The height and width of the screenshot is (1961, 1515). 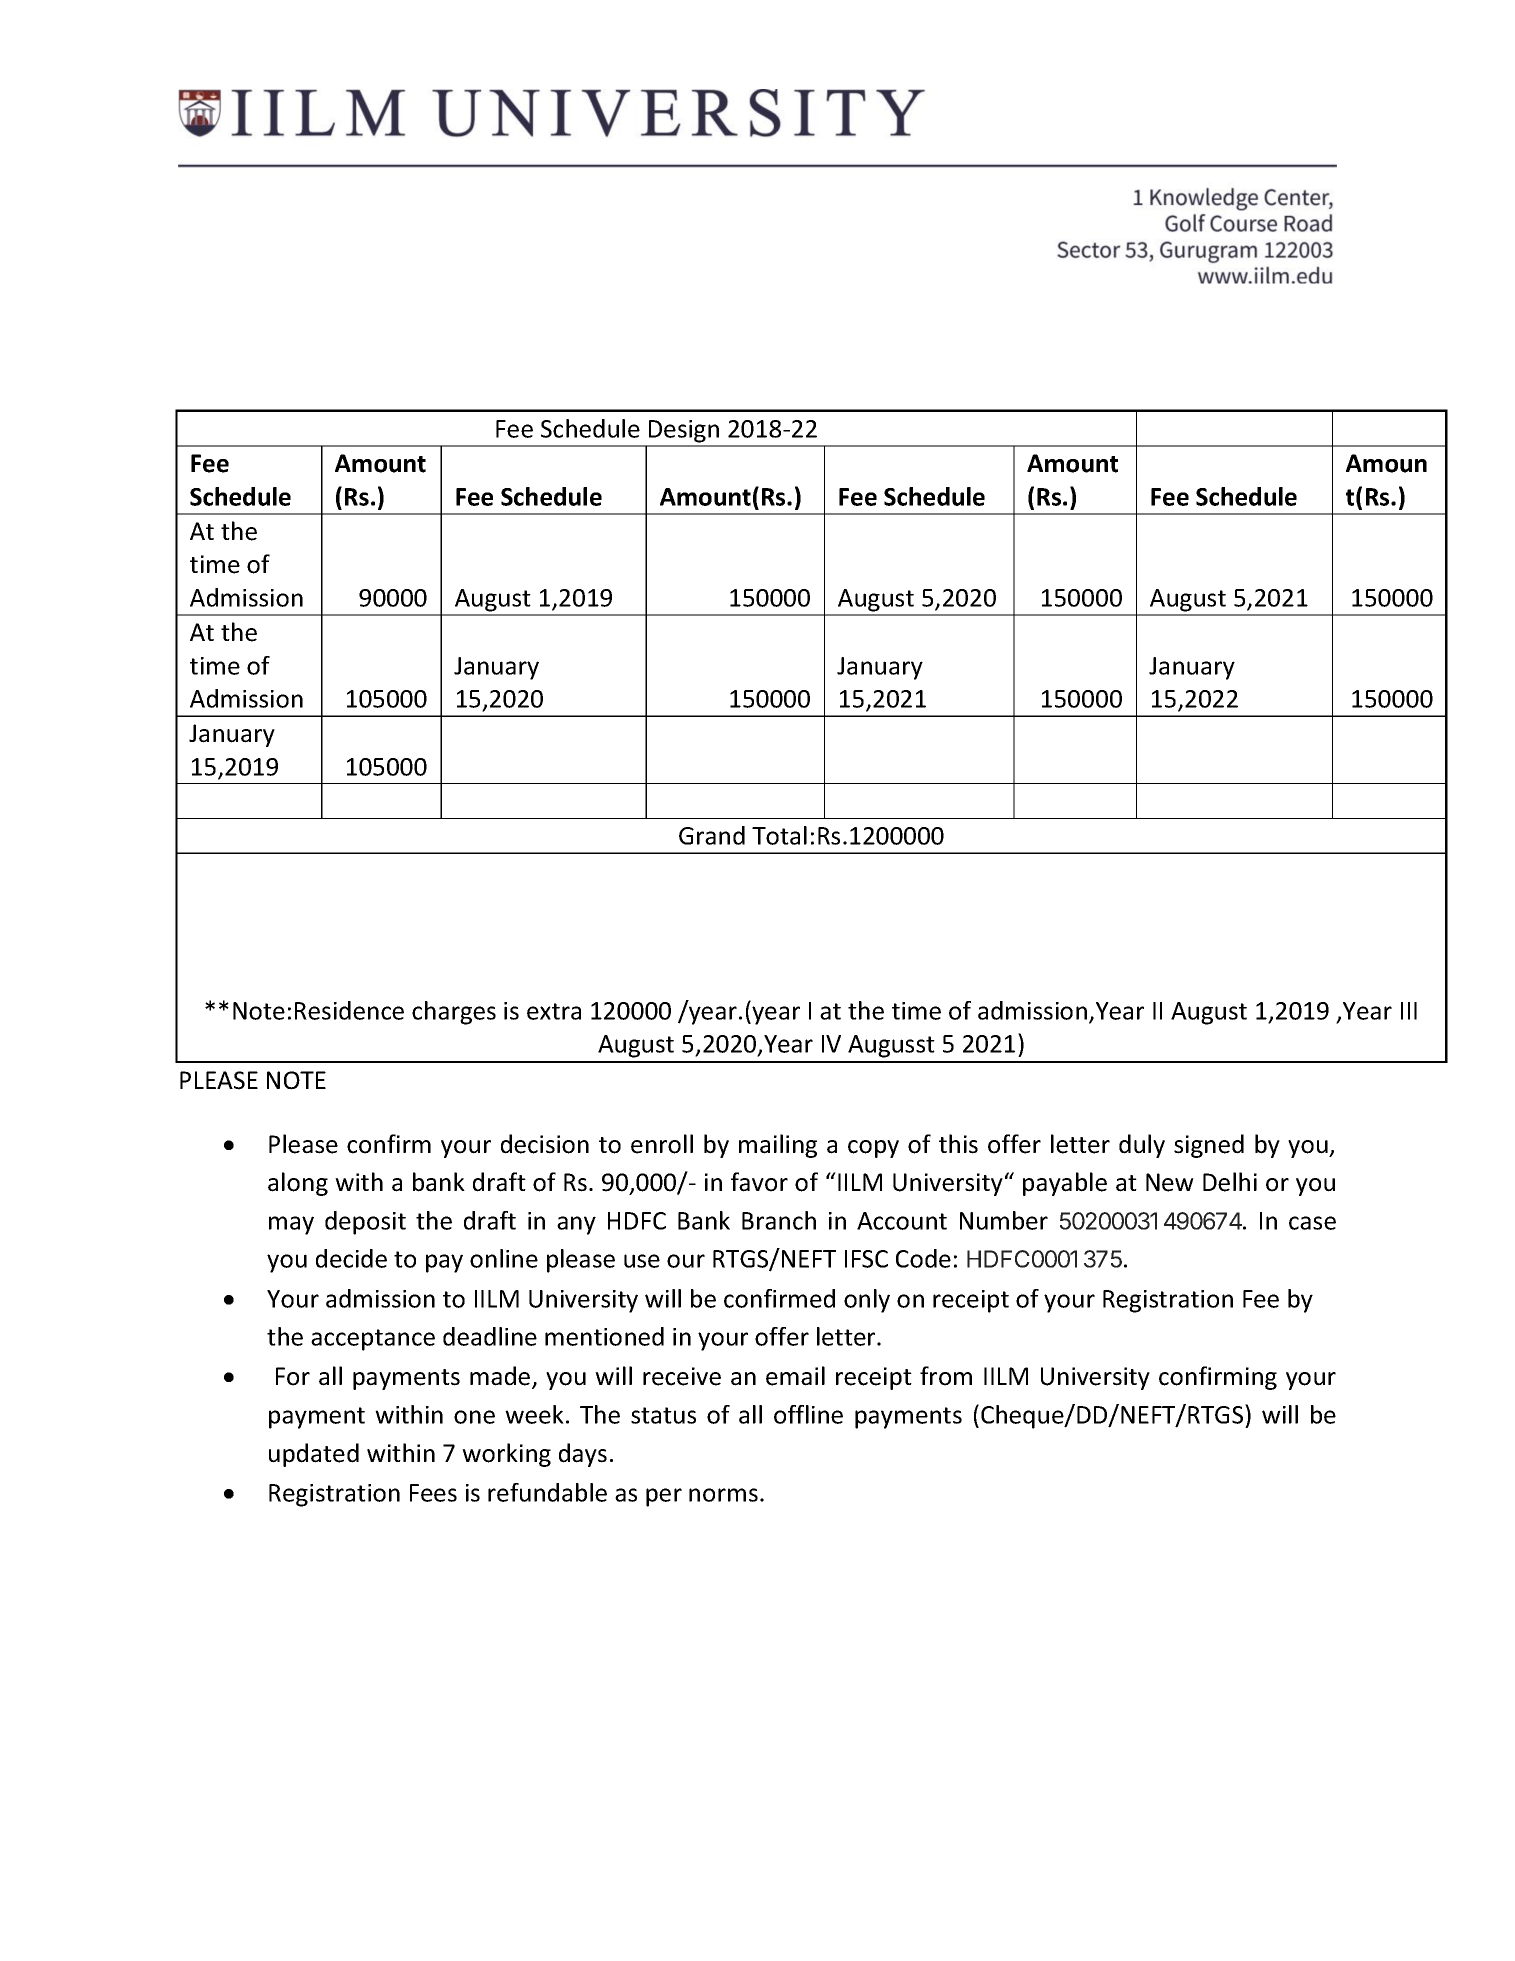 What do you see at coordinates (554, 1011) in the screenshot?
I see `extra` at bounding box center [554, 1011].
